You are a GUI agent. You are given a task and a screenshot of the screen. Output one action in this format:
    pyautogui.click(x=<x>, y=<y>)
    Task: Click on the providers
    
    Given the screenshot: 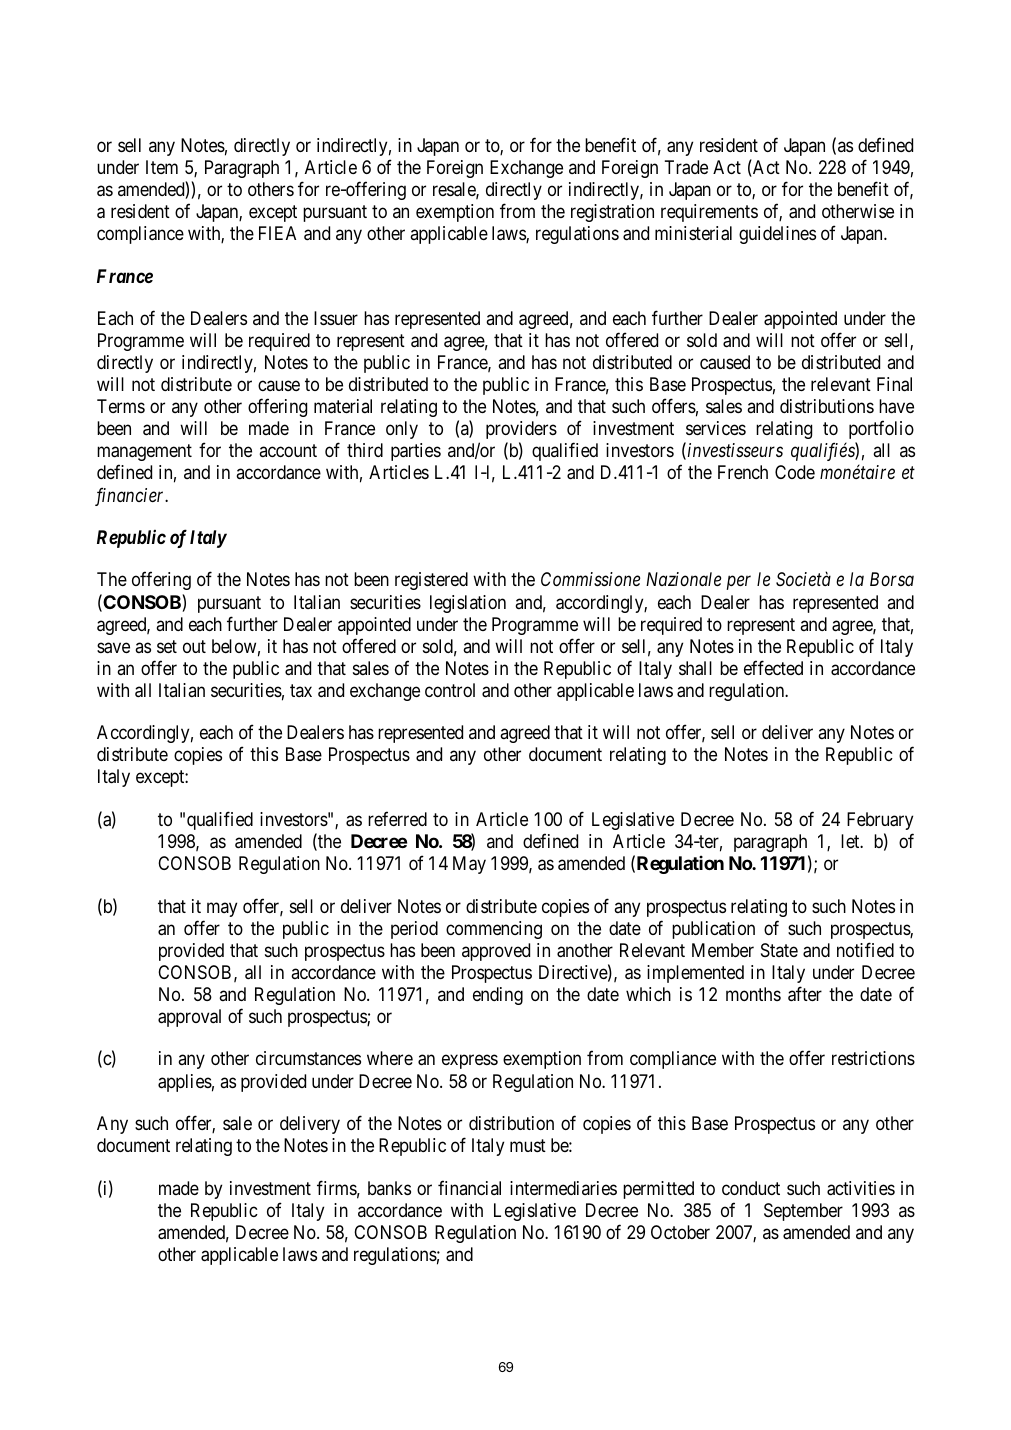 What is the action you would take?
    pyautogui.click(x=521, y=430)
